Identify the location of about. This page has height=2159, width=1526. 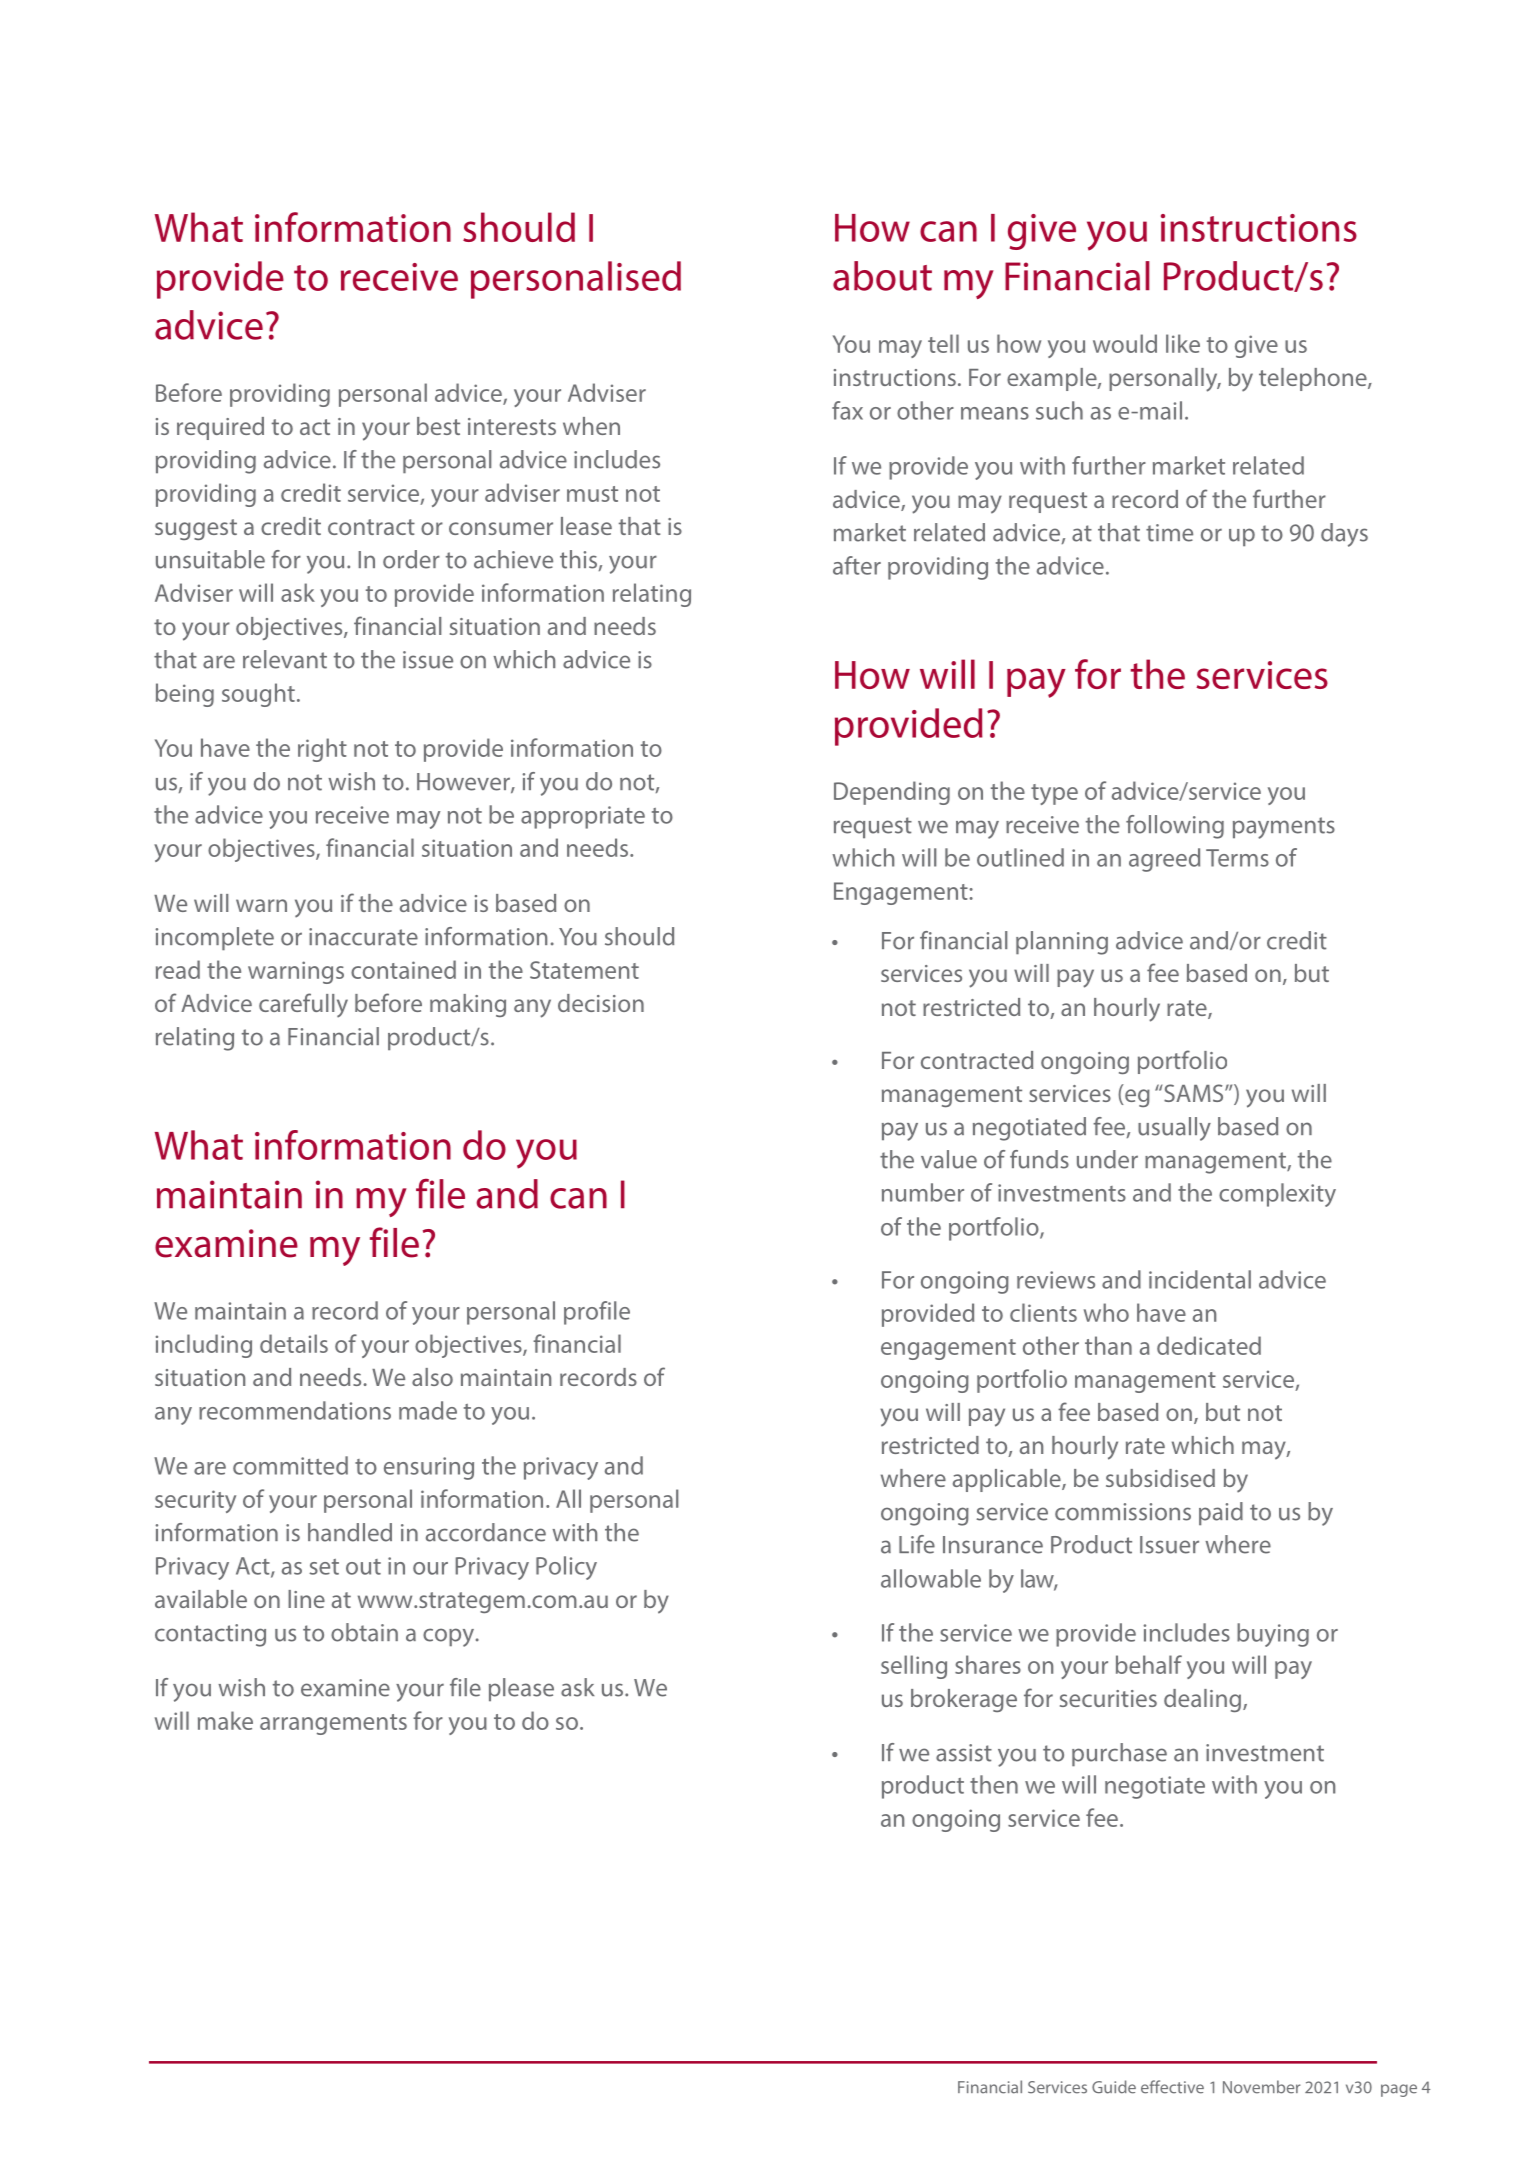
(882, 276).
